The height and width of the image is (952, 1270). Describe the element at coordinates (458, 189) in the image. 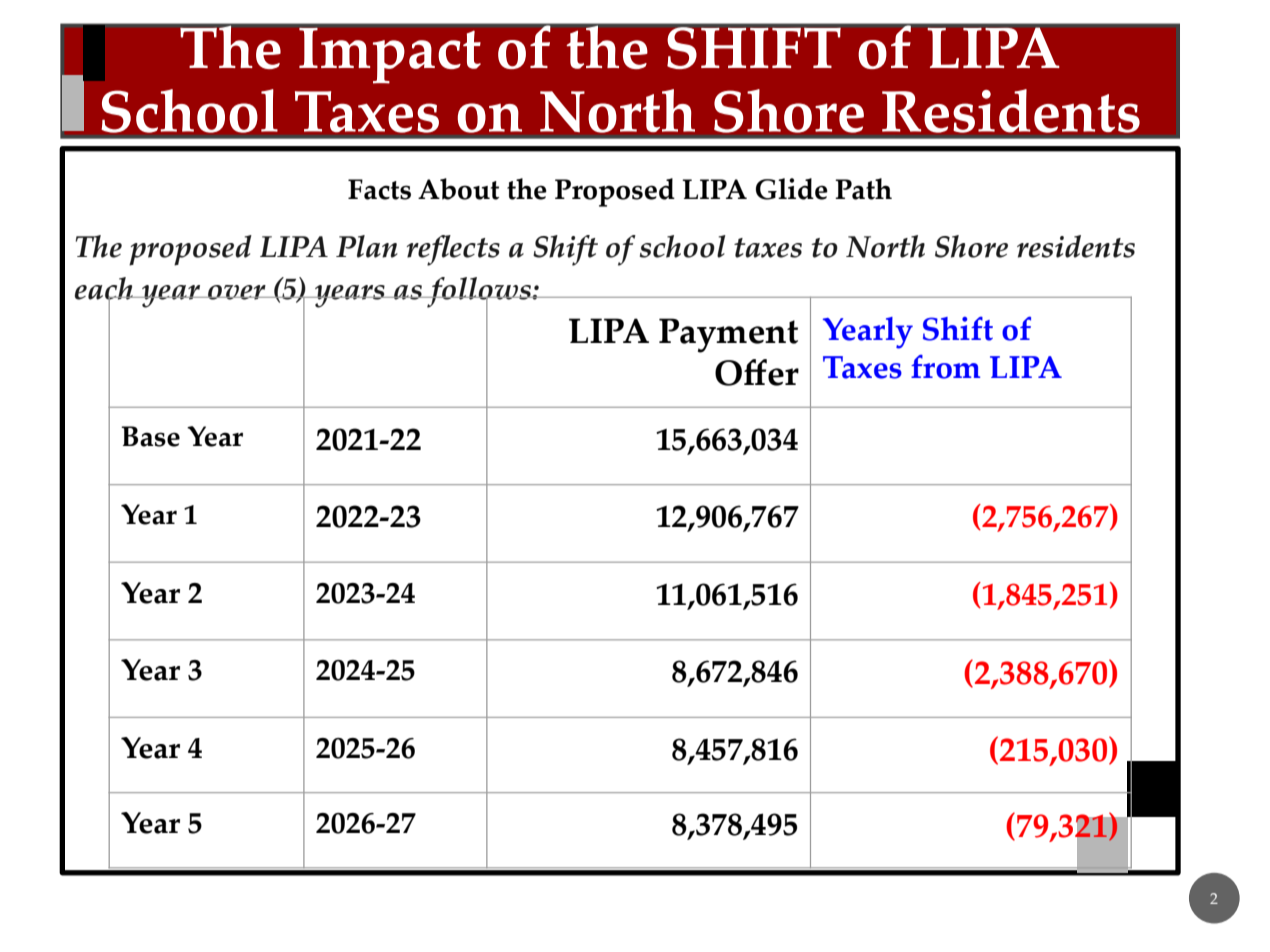

I see `About` at that location.
